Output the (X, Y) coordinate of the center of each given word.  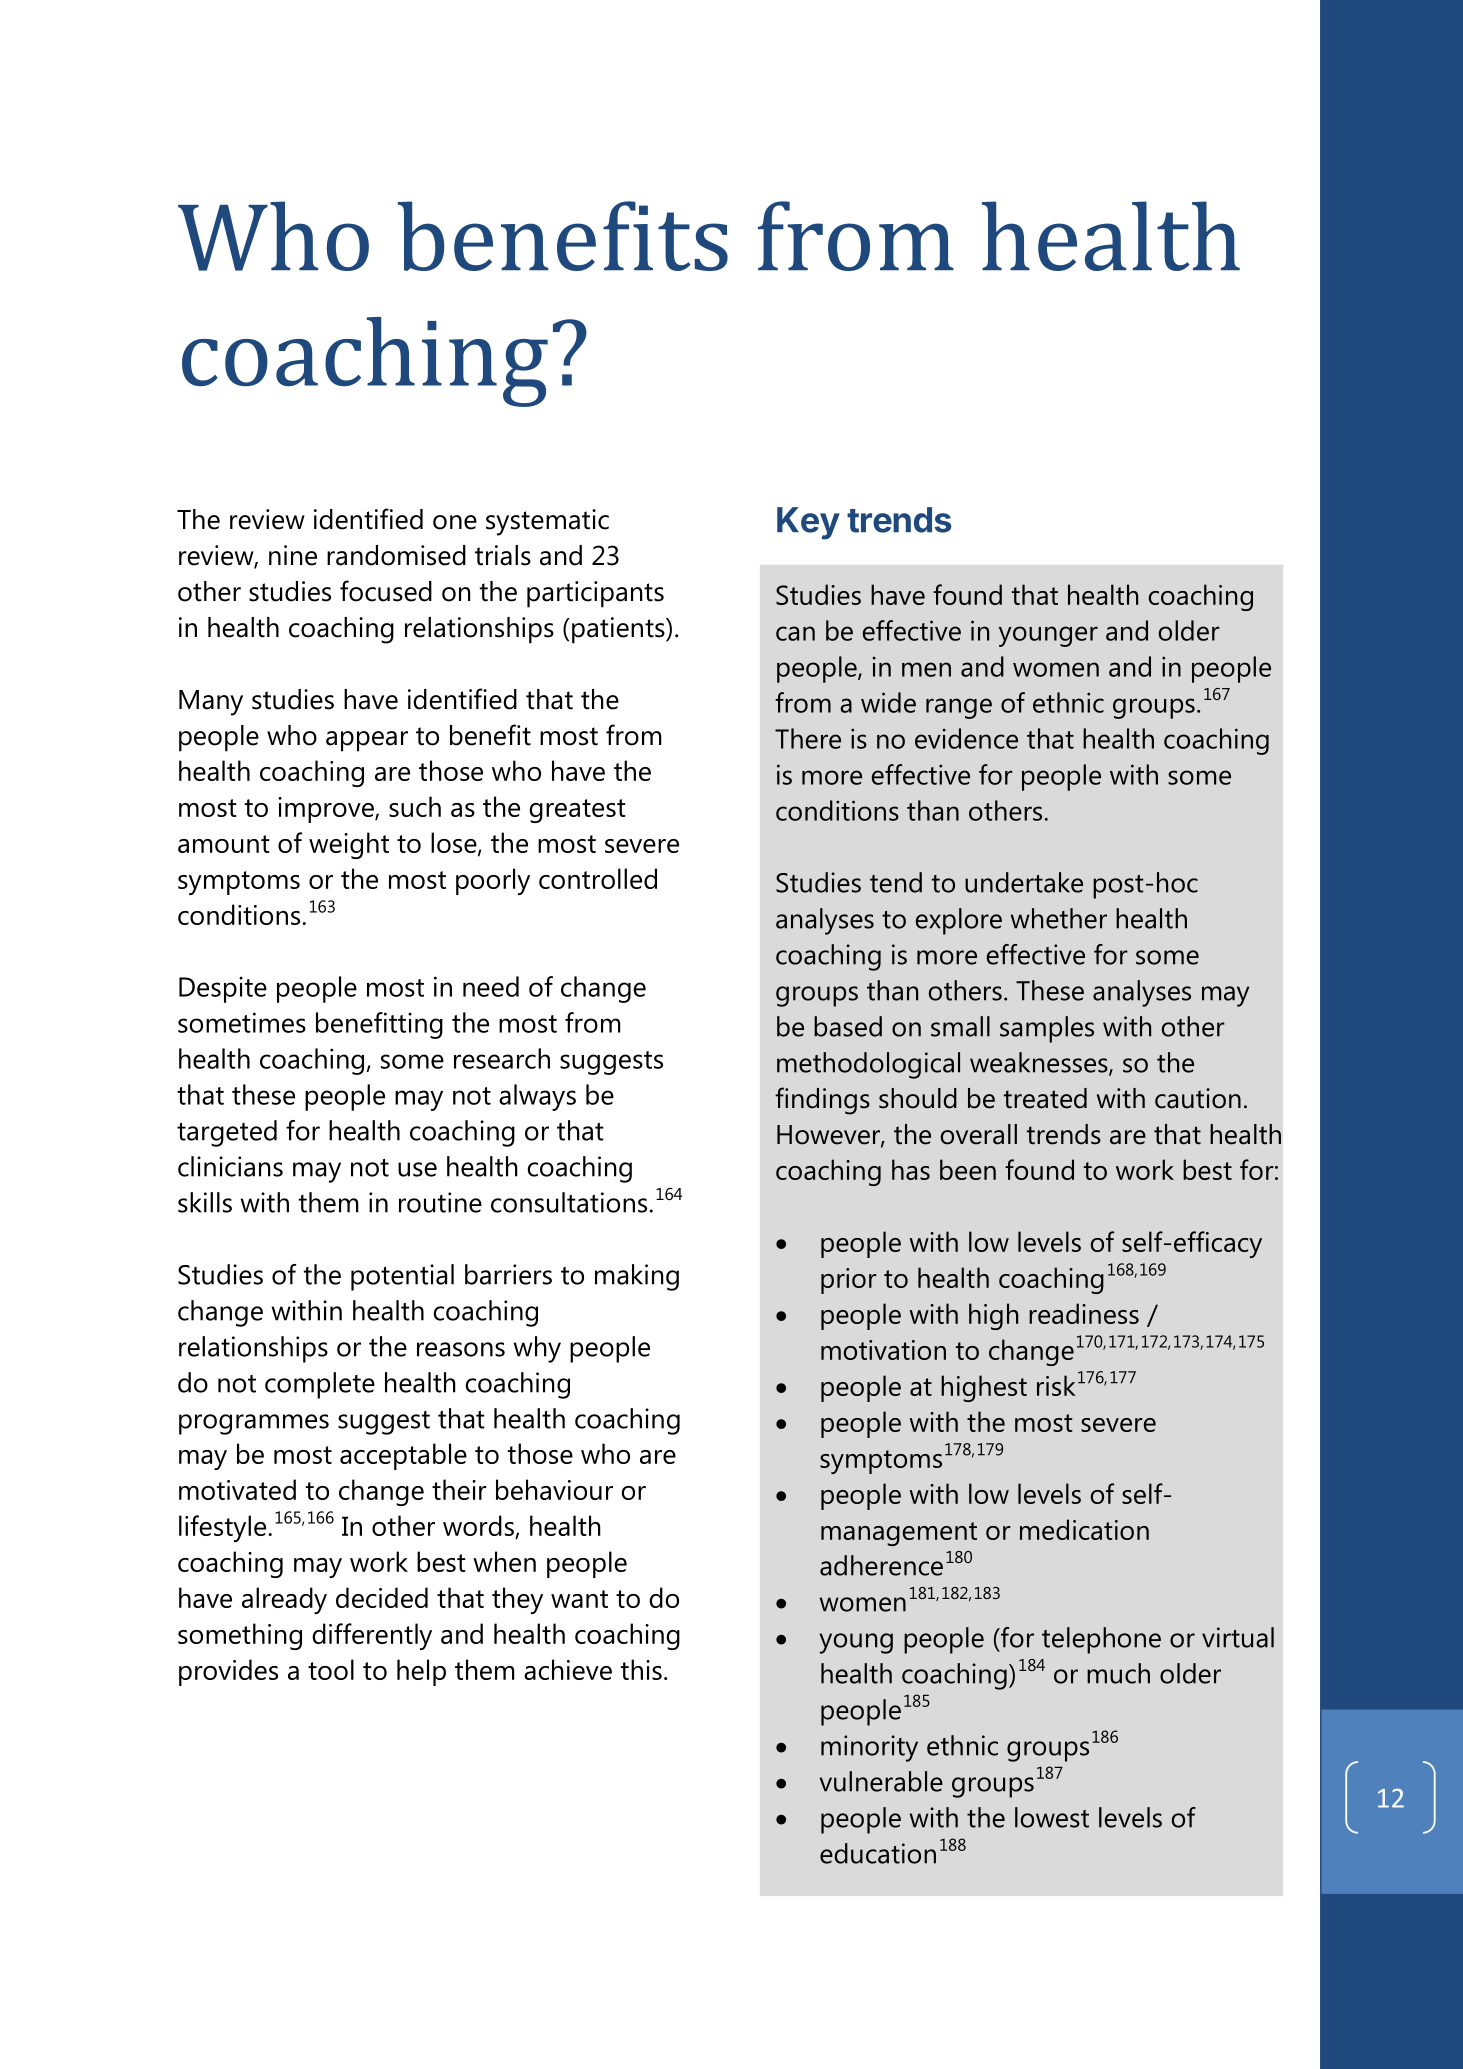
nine (293, 555)
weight (349, 845)
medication (1084, 1529)
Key (808, 523)
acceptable (403, 1456)
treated (1045, 1098)
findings (822, 1101)
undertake (1024, 882)
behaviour (554, 1489)
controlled (598, 878)
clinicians (230, 1166)
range (959, 708)
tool (331, 1669)
